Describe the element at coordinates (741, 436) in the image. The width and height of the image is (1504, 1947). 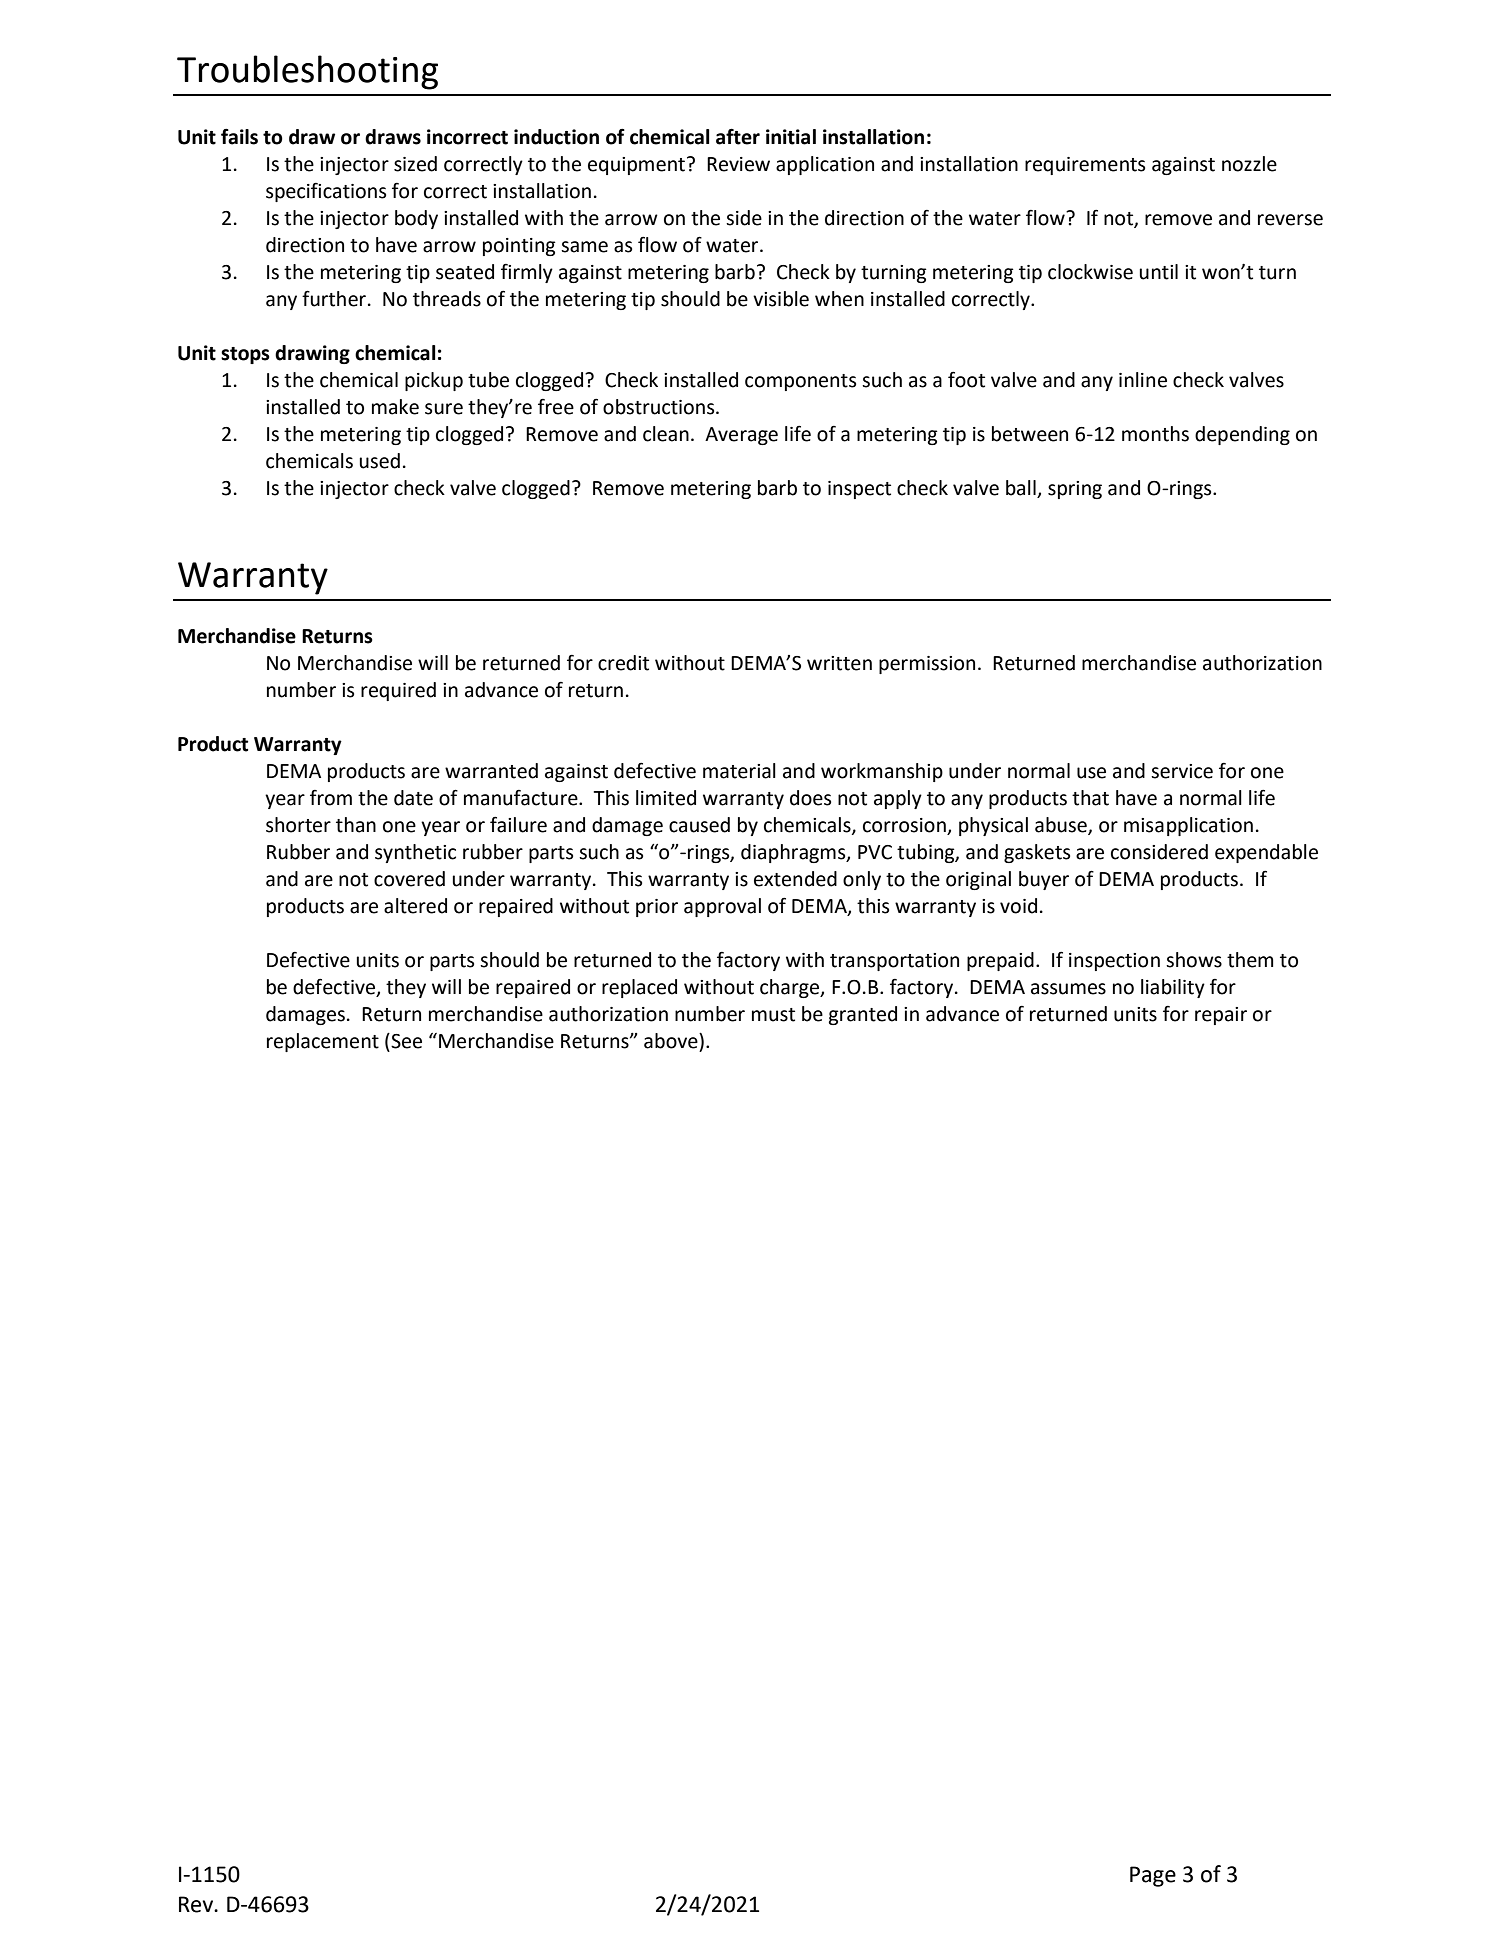
I see `Average` at that location.
